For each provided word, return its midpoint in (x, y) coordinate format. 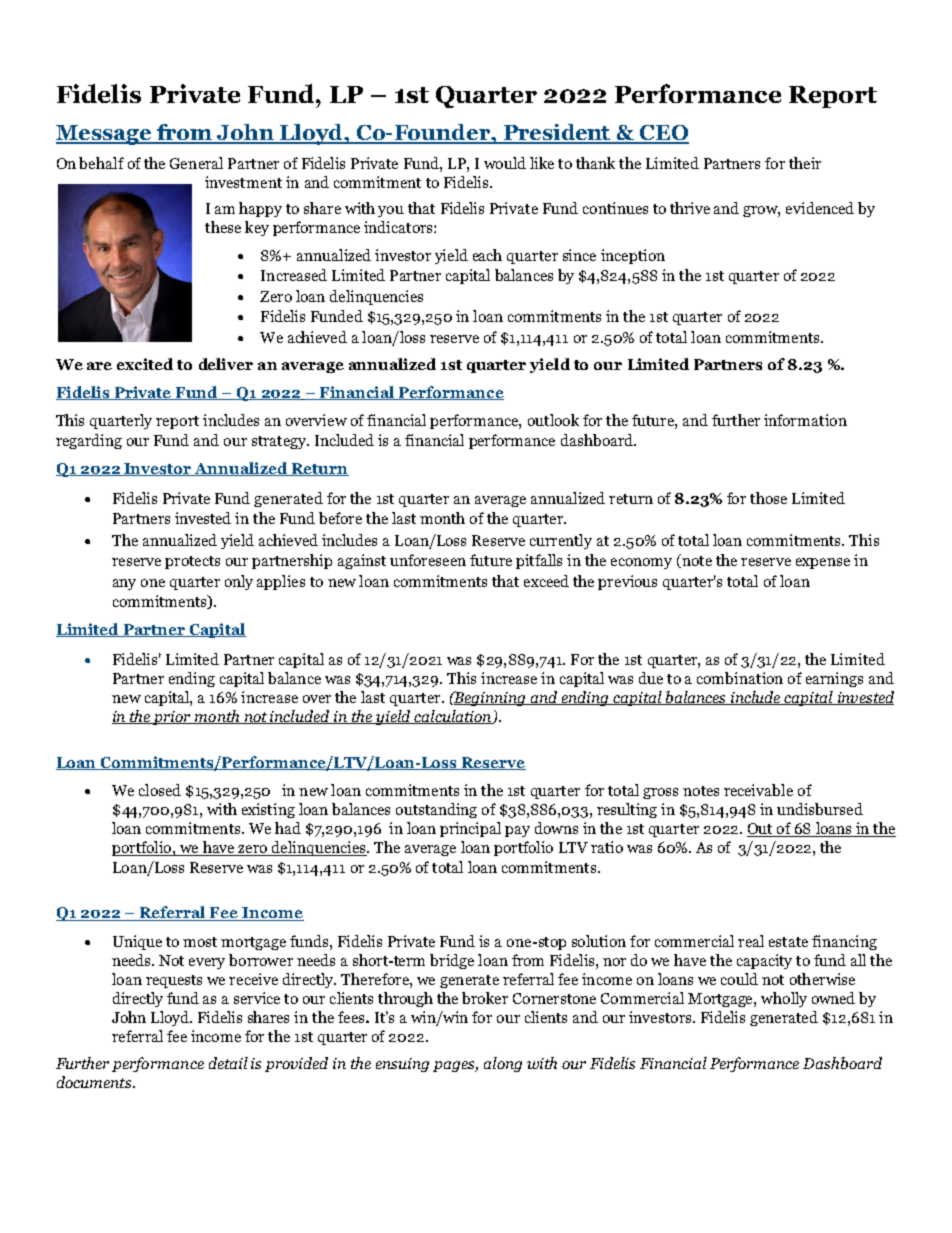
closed (160, 790)
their (805, 163)
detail (228, 1063)
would (505, 163)
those (768, 498)
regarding (89, 441)
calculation (453, 717)
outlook (553, 420)
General (196, 163)
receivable (758, 790)
